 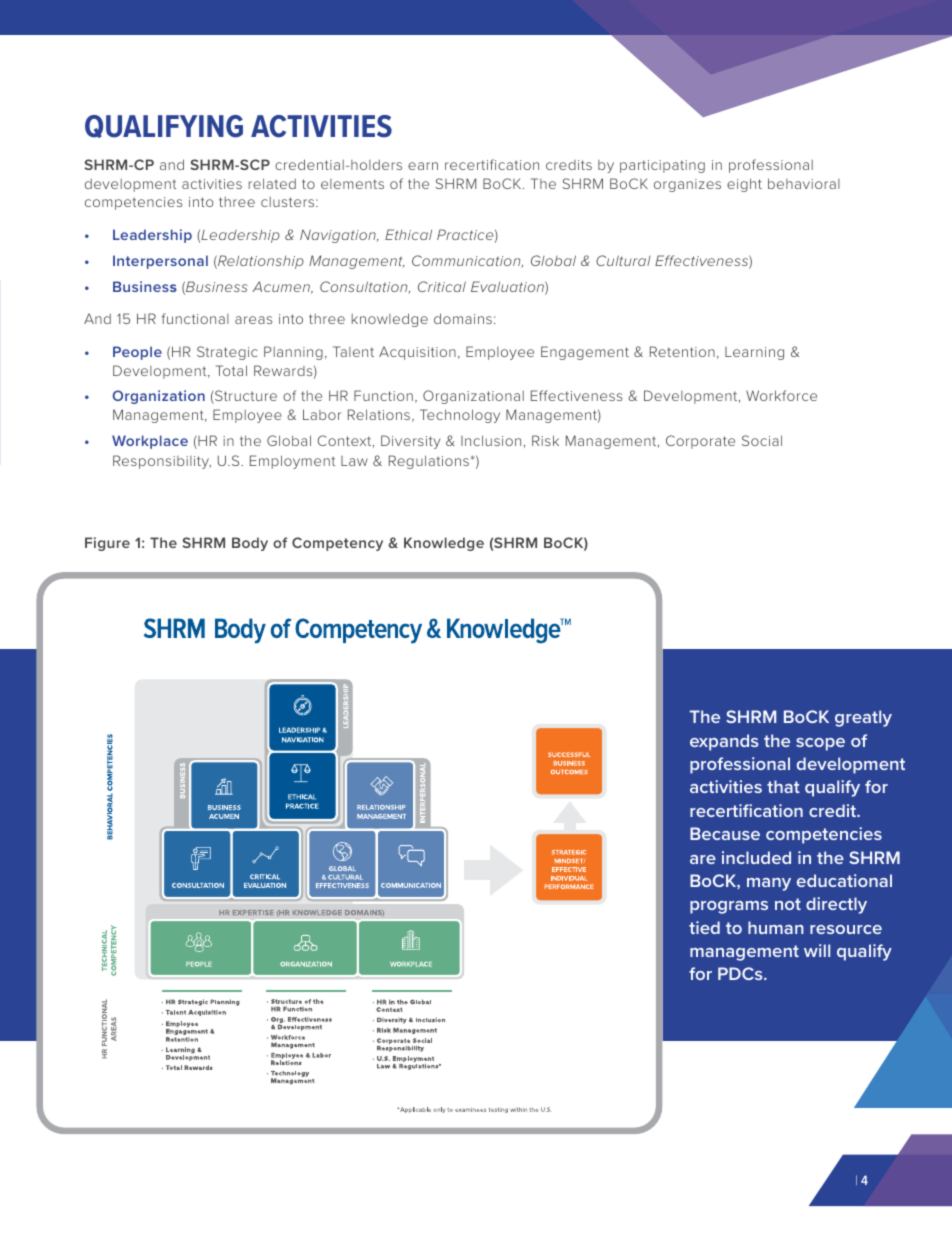 What do you see at coordinates (762, 440) in the screenshot?
I see `Social` at bounding box center [762, 440].
